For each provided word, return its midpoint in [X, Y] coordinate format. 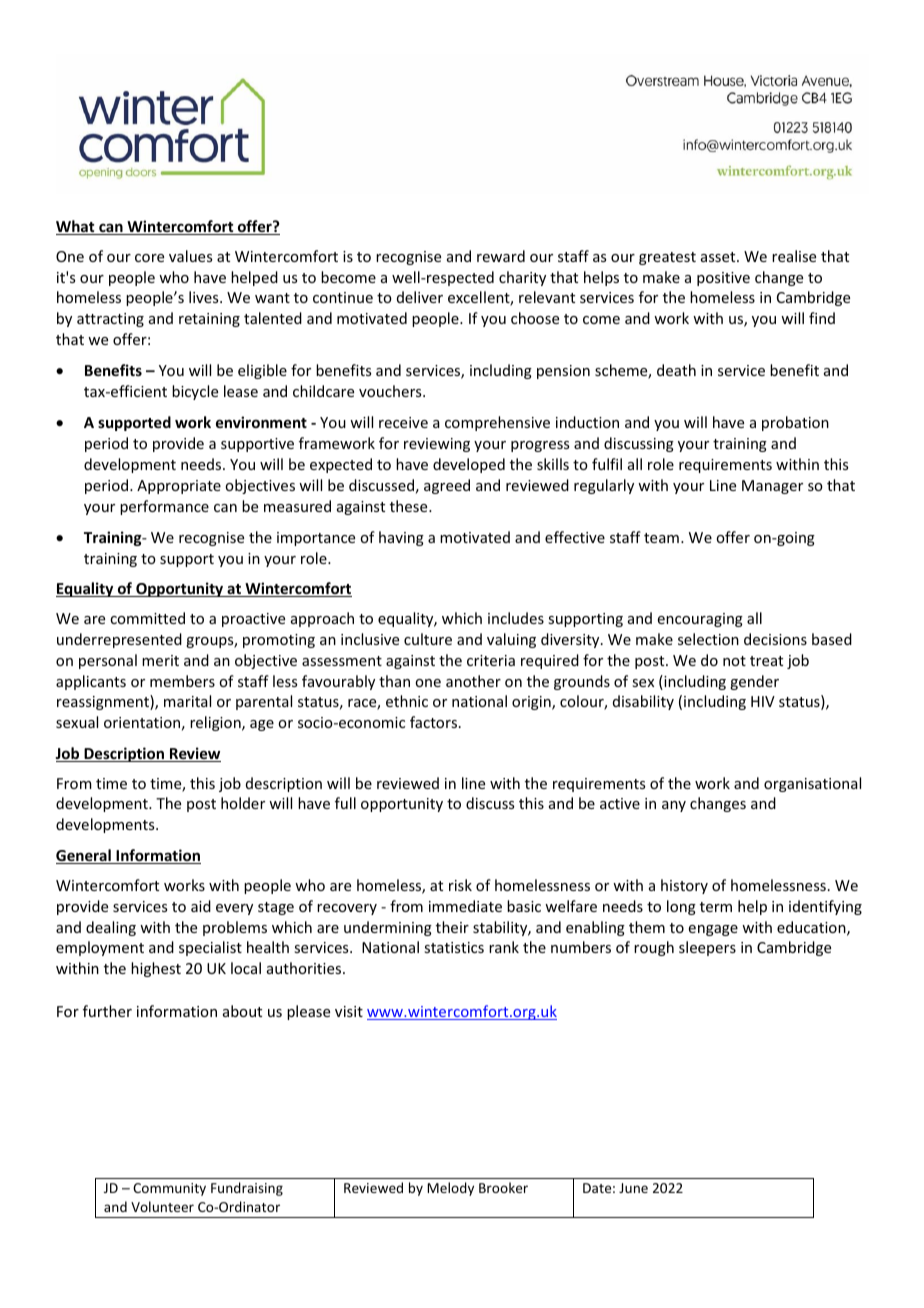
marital [187, 701]
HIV [763, 701]
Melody [450, 1189]
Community [169, 1189]
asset [719, 257]
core [149, 258]
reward [501, 256]
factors [433, 722]
